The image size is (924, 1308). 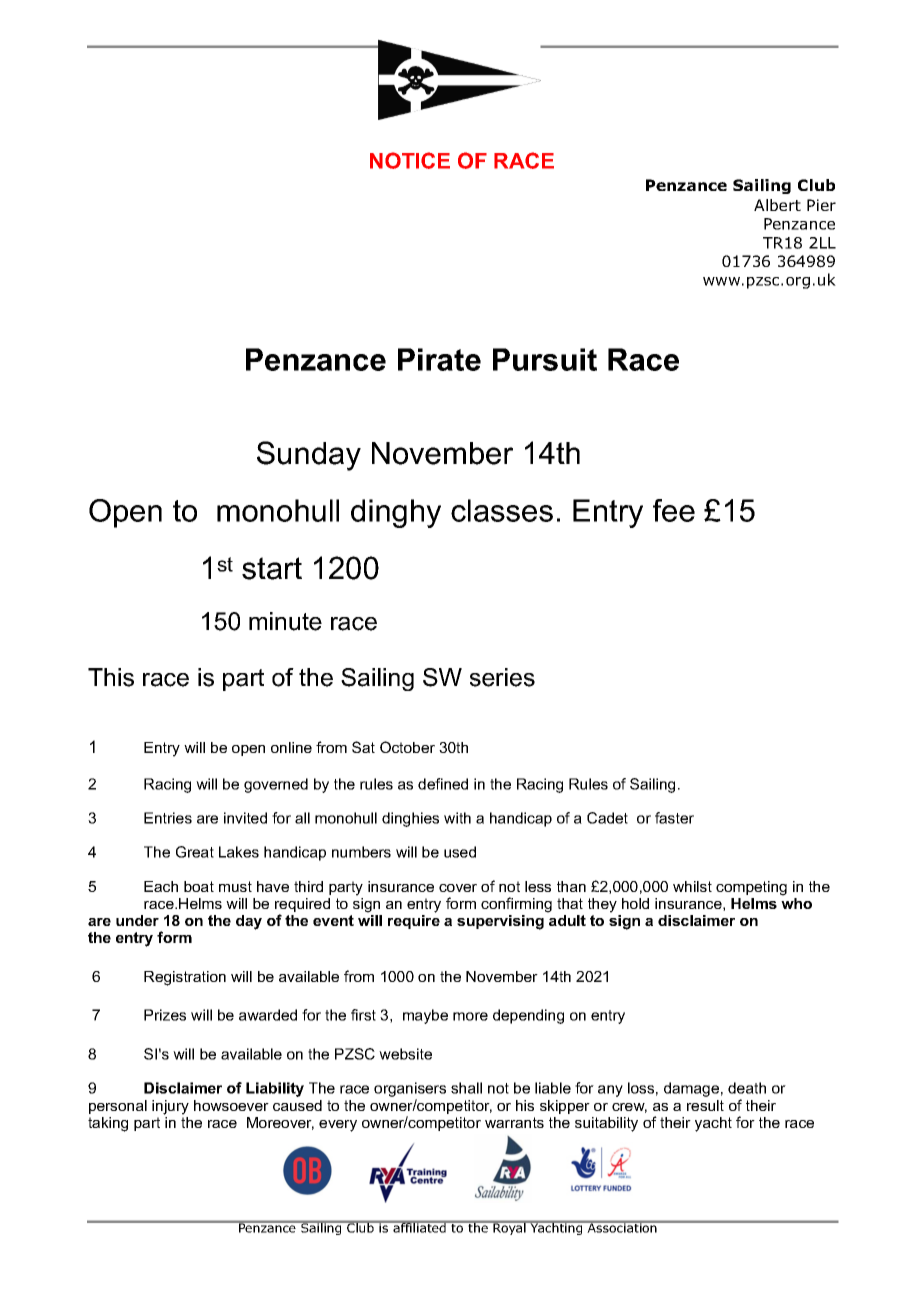 What do you see at coordinates (751, 888) in the page?
I see `competing` at bounding box center [751, 888].
